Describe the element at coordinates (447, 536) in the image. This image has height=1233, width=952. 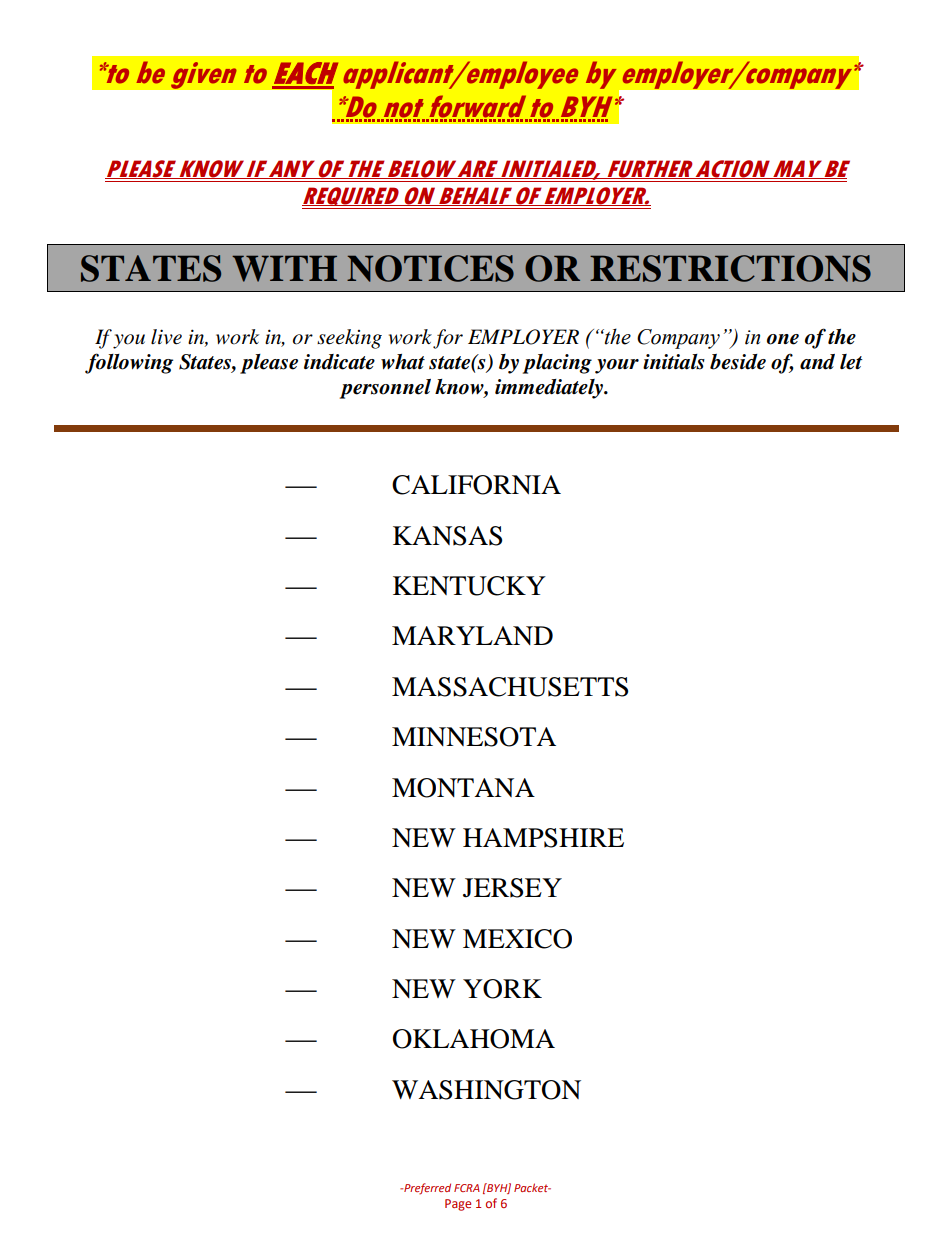
I see `KANSAS` at that location.
